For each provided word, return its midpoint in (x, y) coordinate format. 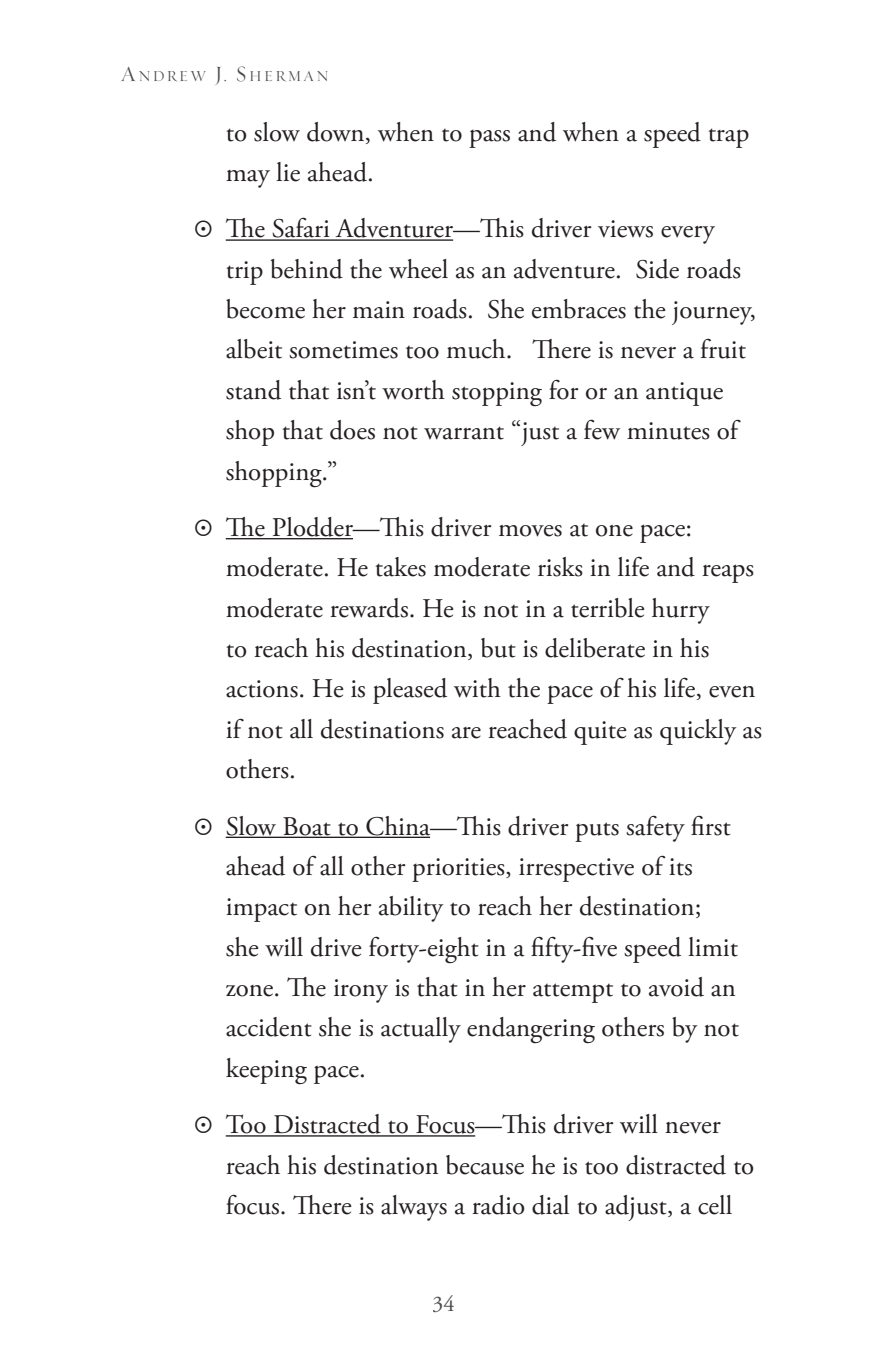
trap (728, 138)
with (477, 688)
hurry (681, 611)
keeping (266, 1071)
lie (288, 172)
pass (489, 139)
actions (262, 689)
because (485, 1165)
